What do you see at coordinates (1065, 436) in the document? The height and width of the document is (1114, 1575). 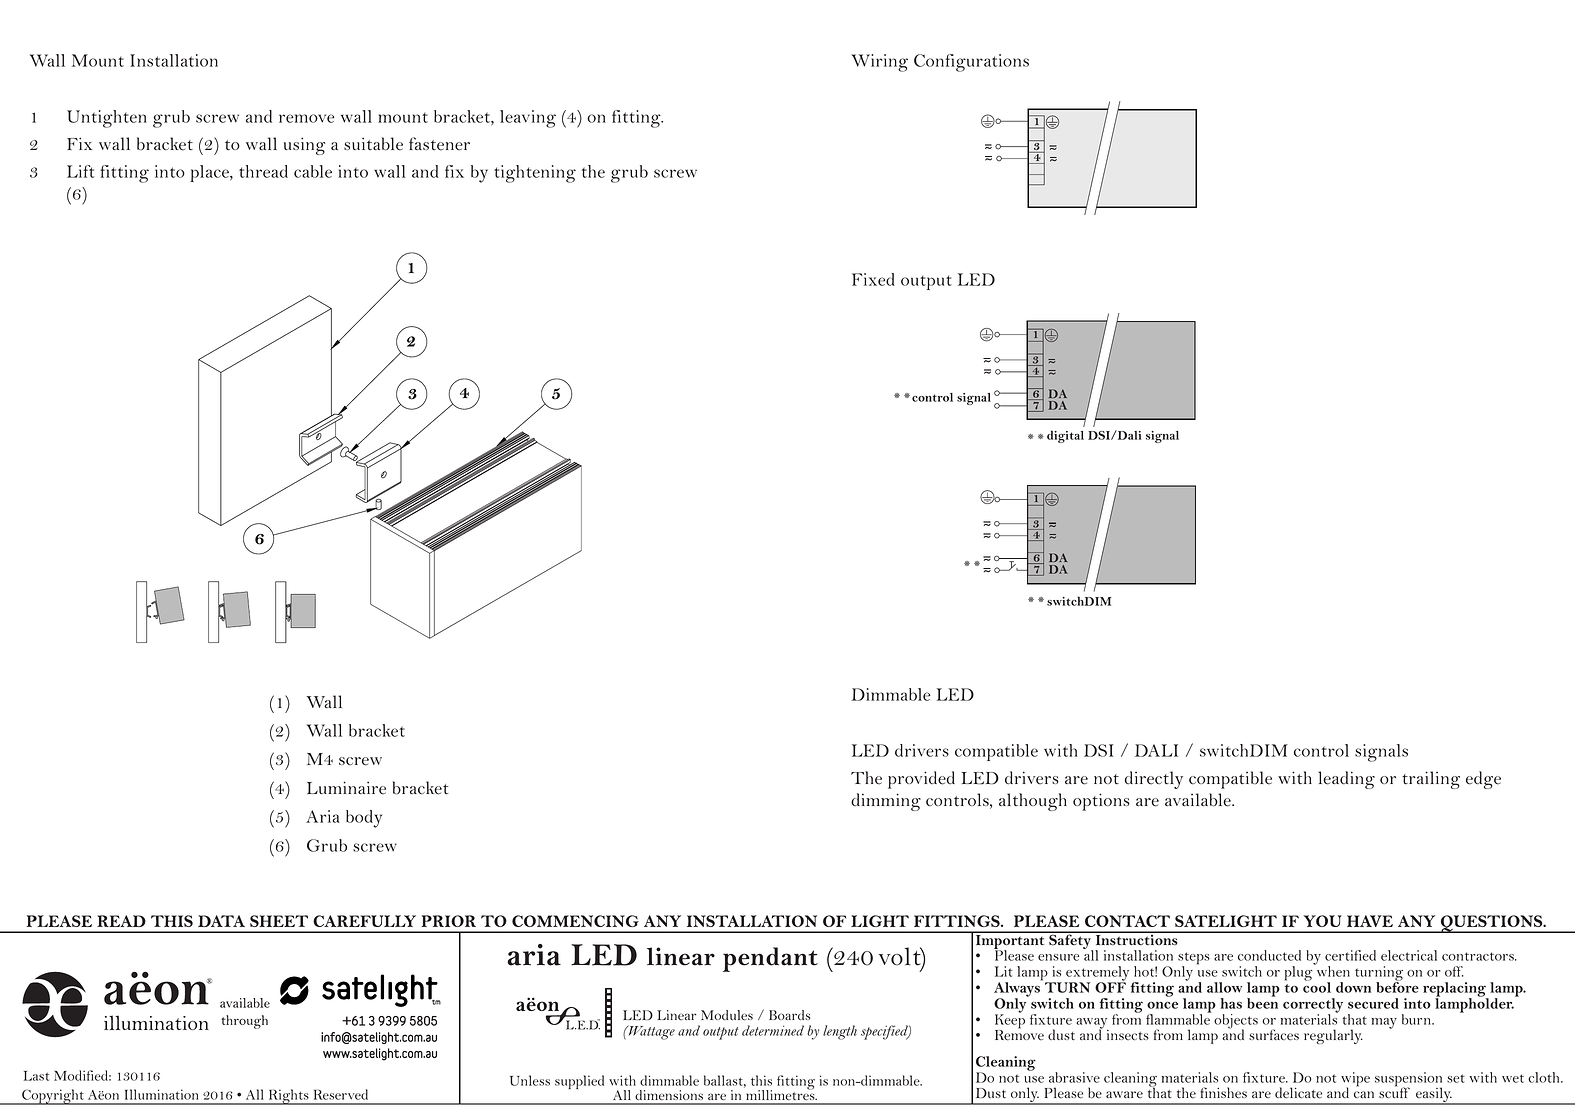 I see `digital` at bounding box center [1065, 436].
